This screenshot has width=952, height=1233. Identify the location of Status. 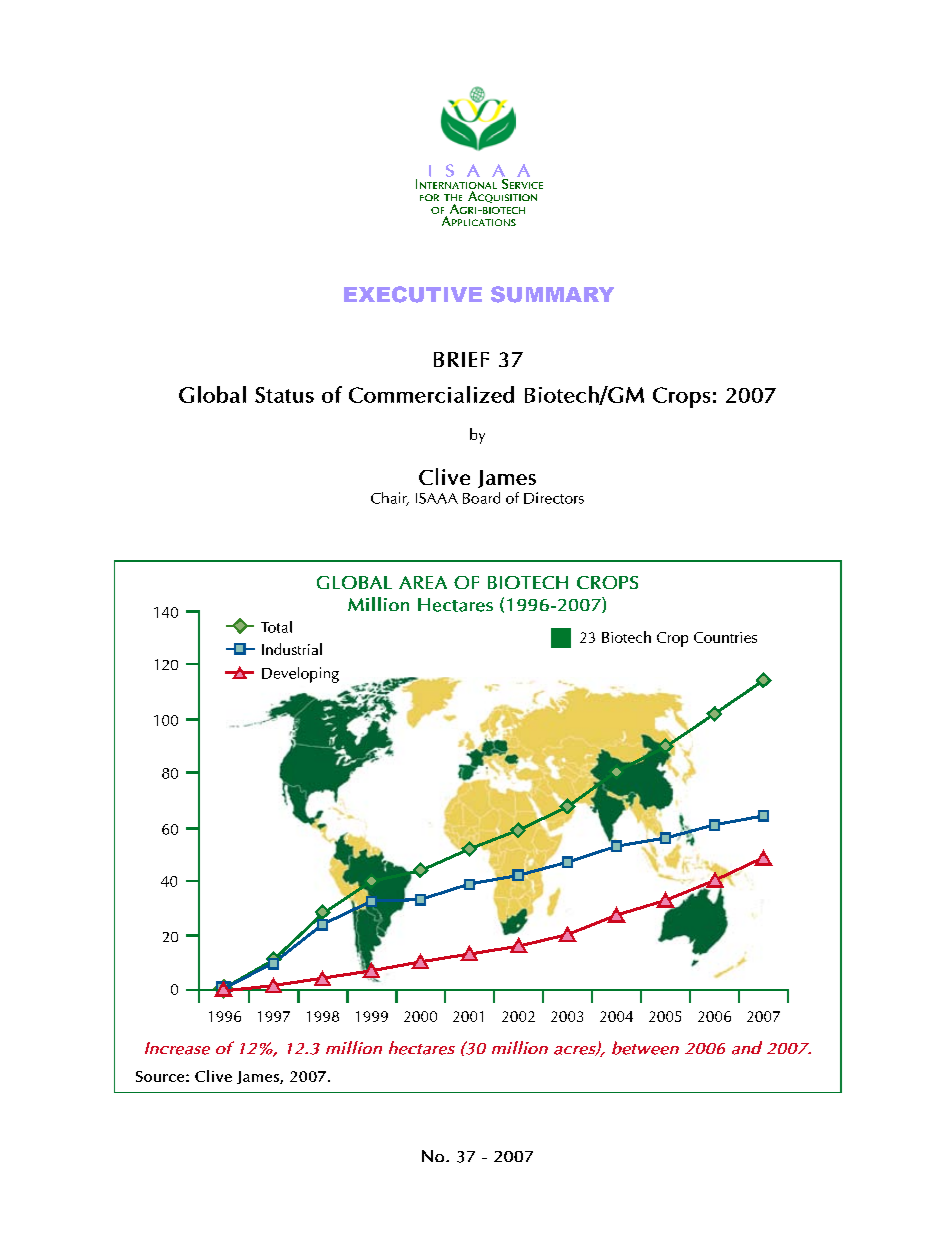
(284, 395).
